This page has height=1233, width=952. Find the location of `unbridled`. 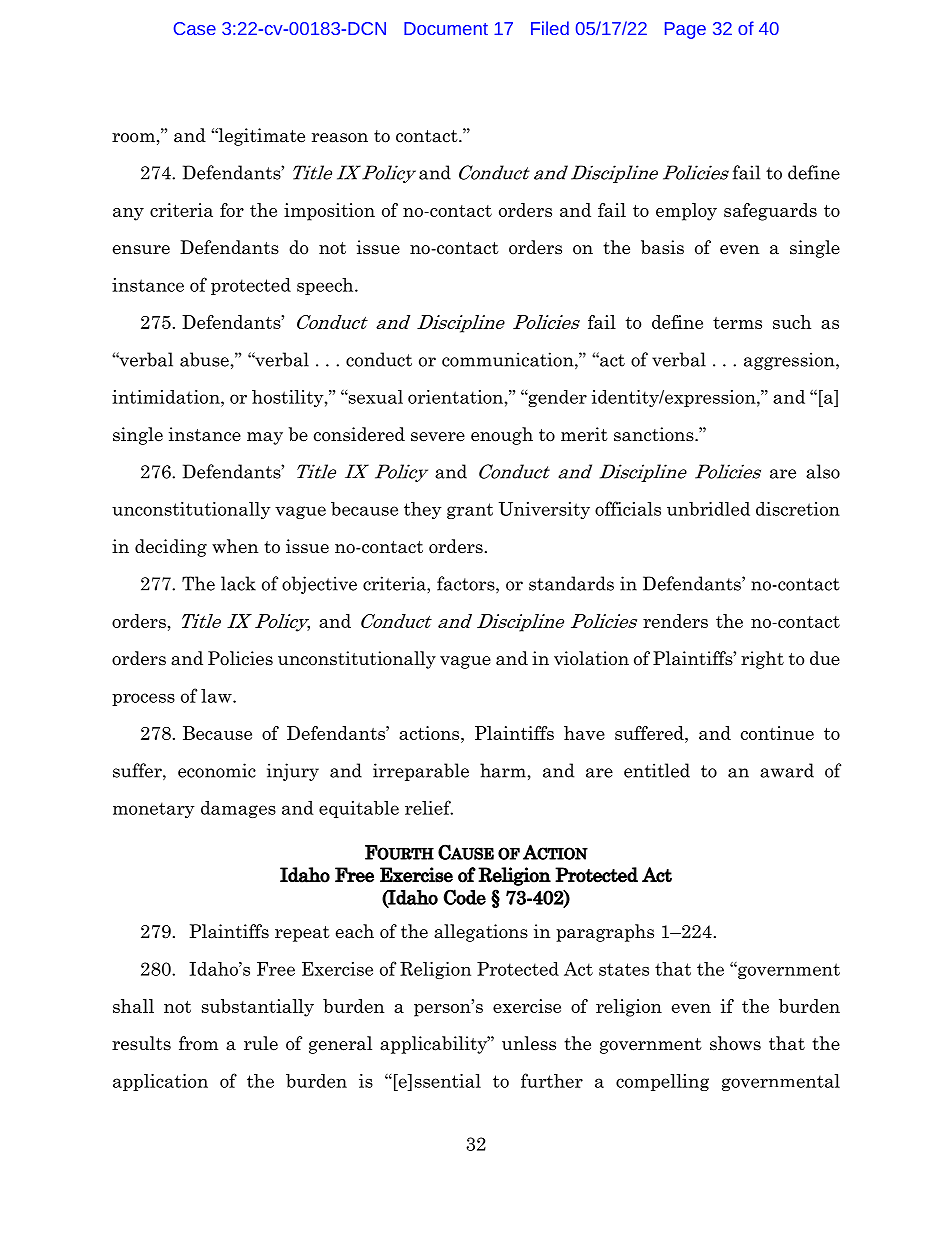

unbridled is located at coordinates (708, 509).
